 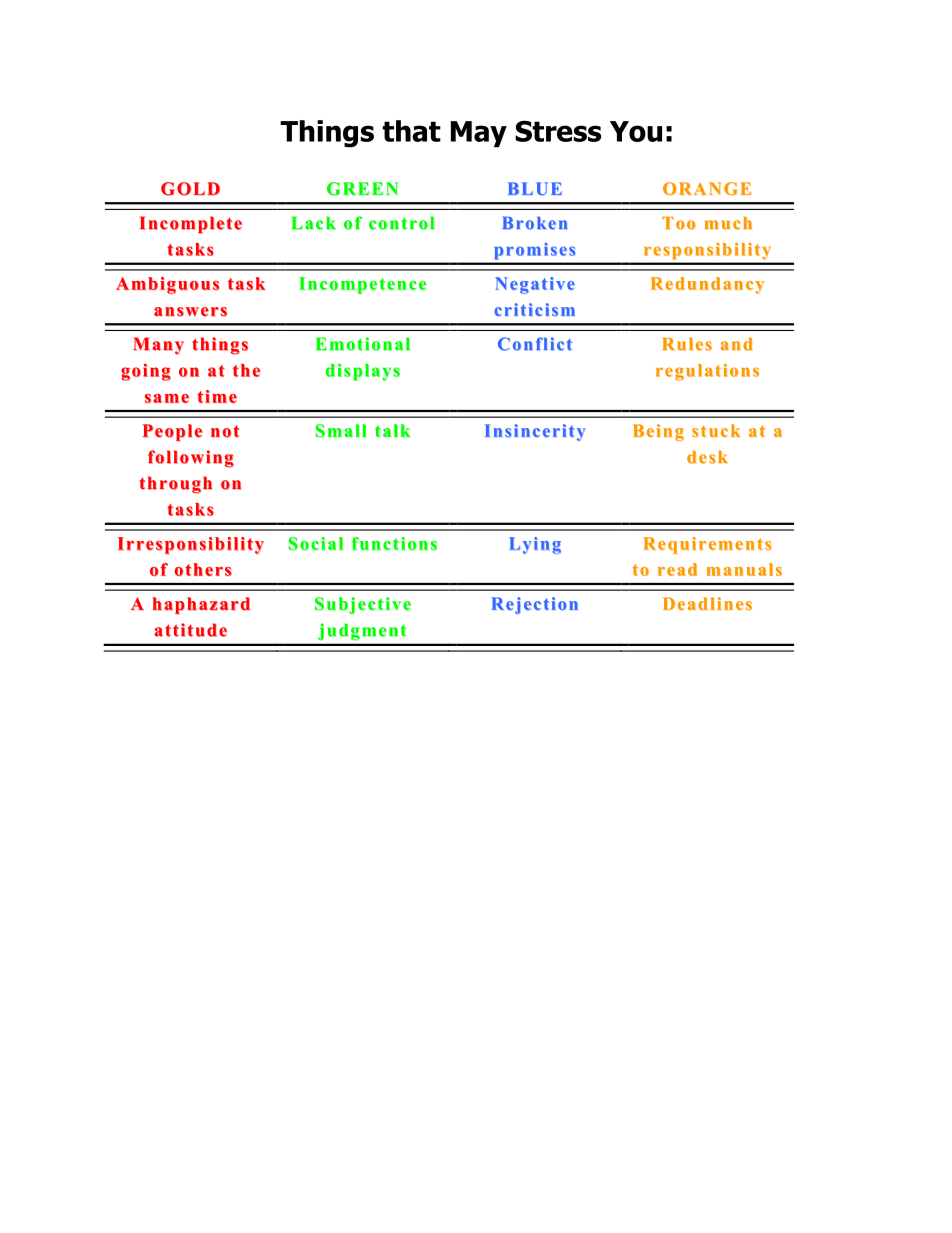 What do you see at coordinates (190, 189) in the page?
I see `GOLD` at bounding box center [190, 189].
